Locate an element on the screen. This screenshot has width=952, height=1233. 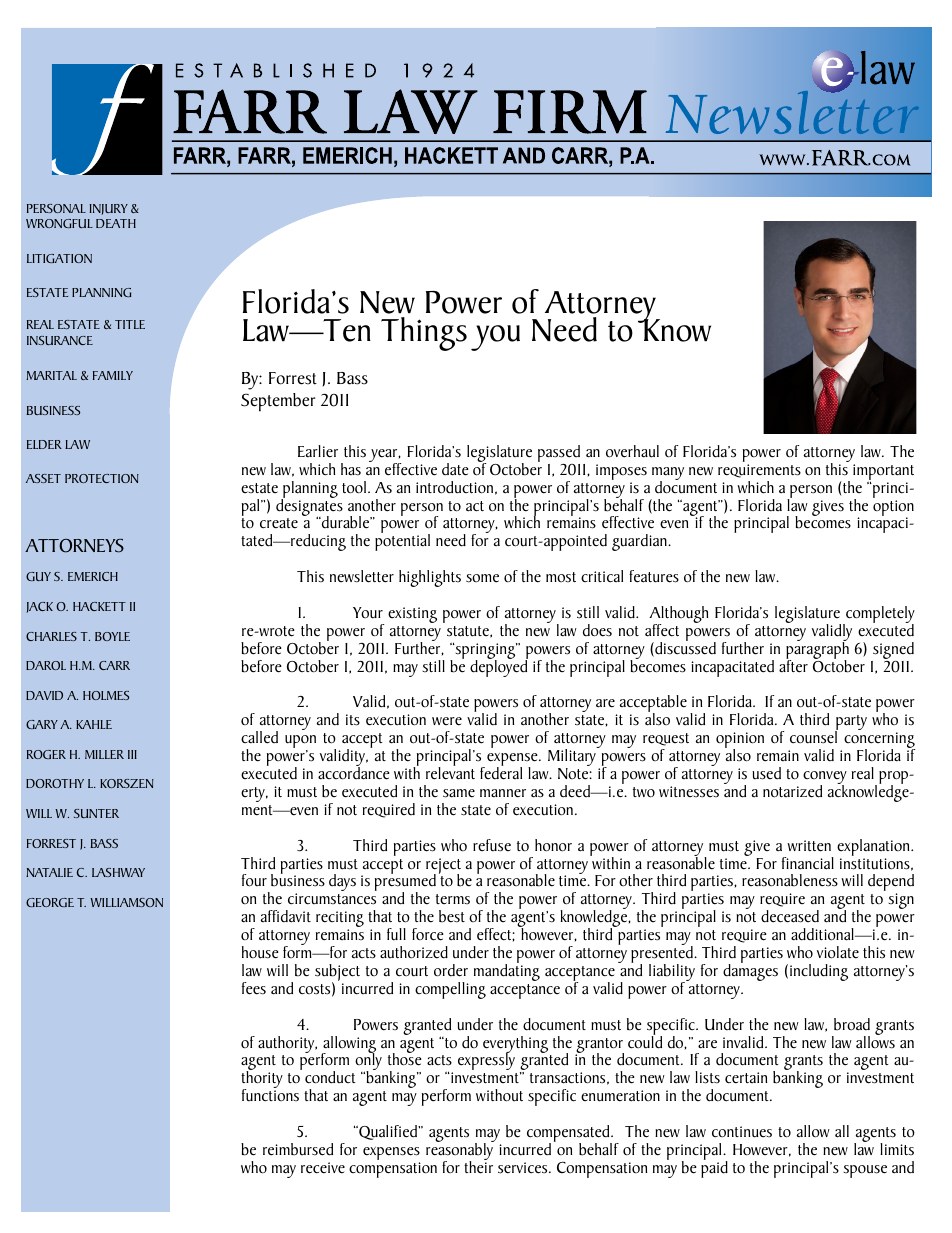
Death is located at coordinates (116, 223).
